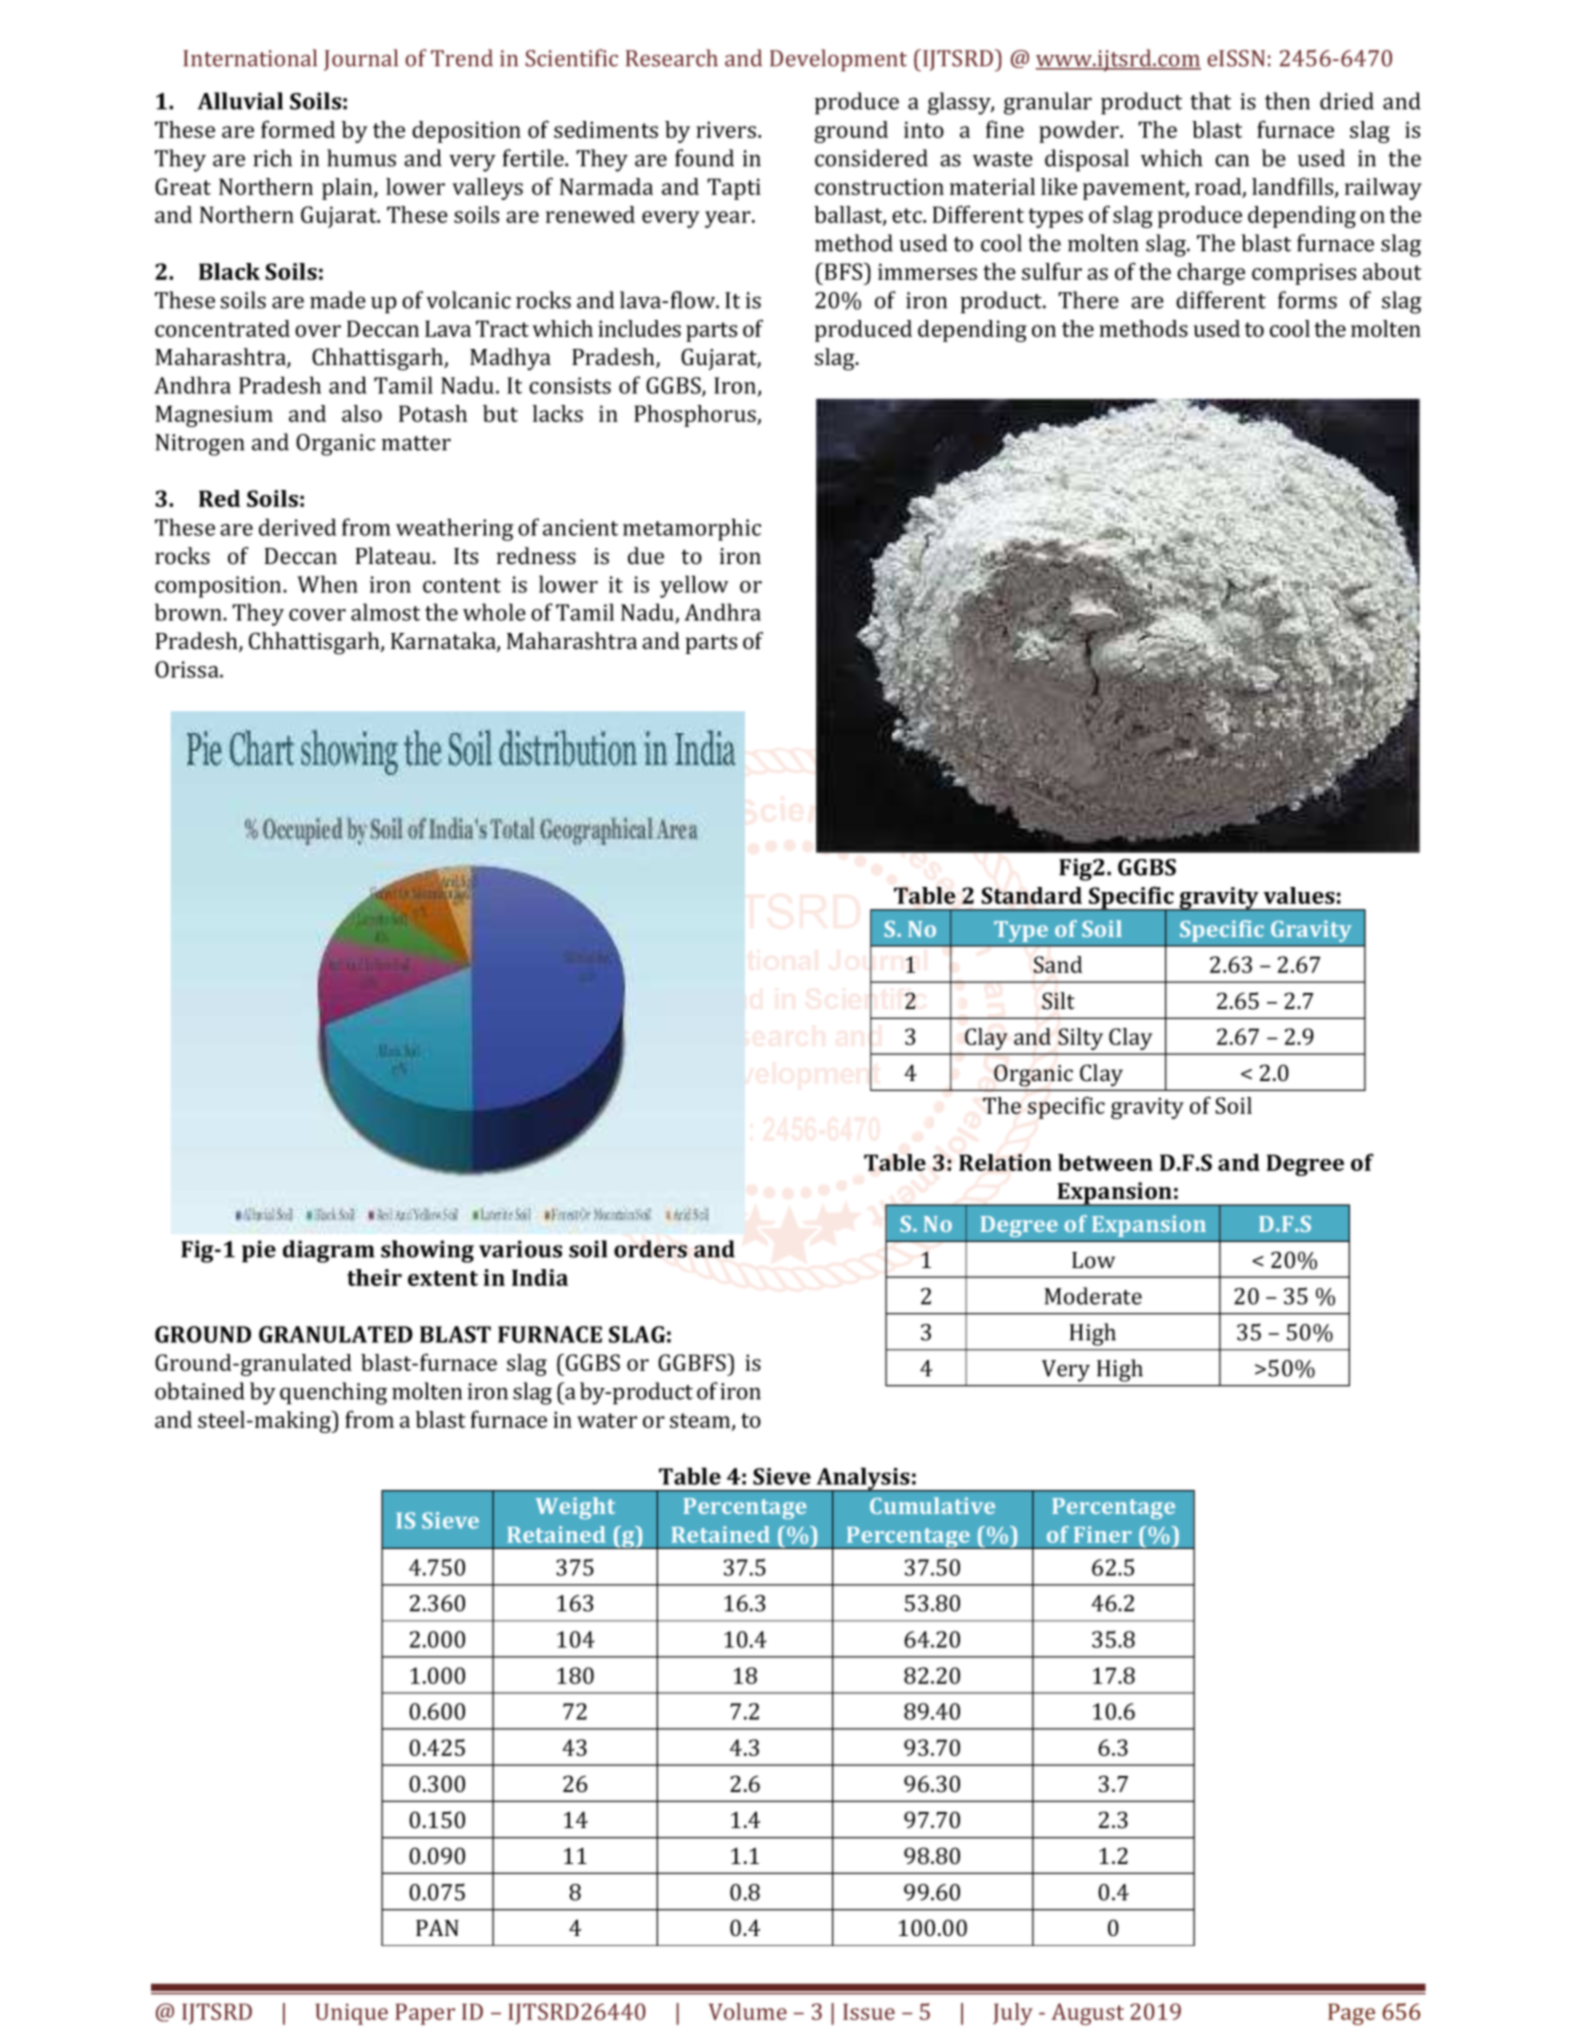 The height and width of the page is (2041, 1577). I want to click on that, so click(1210, 101).
